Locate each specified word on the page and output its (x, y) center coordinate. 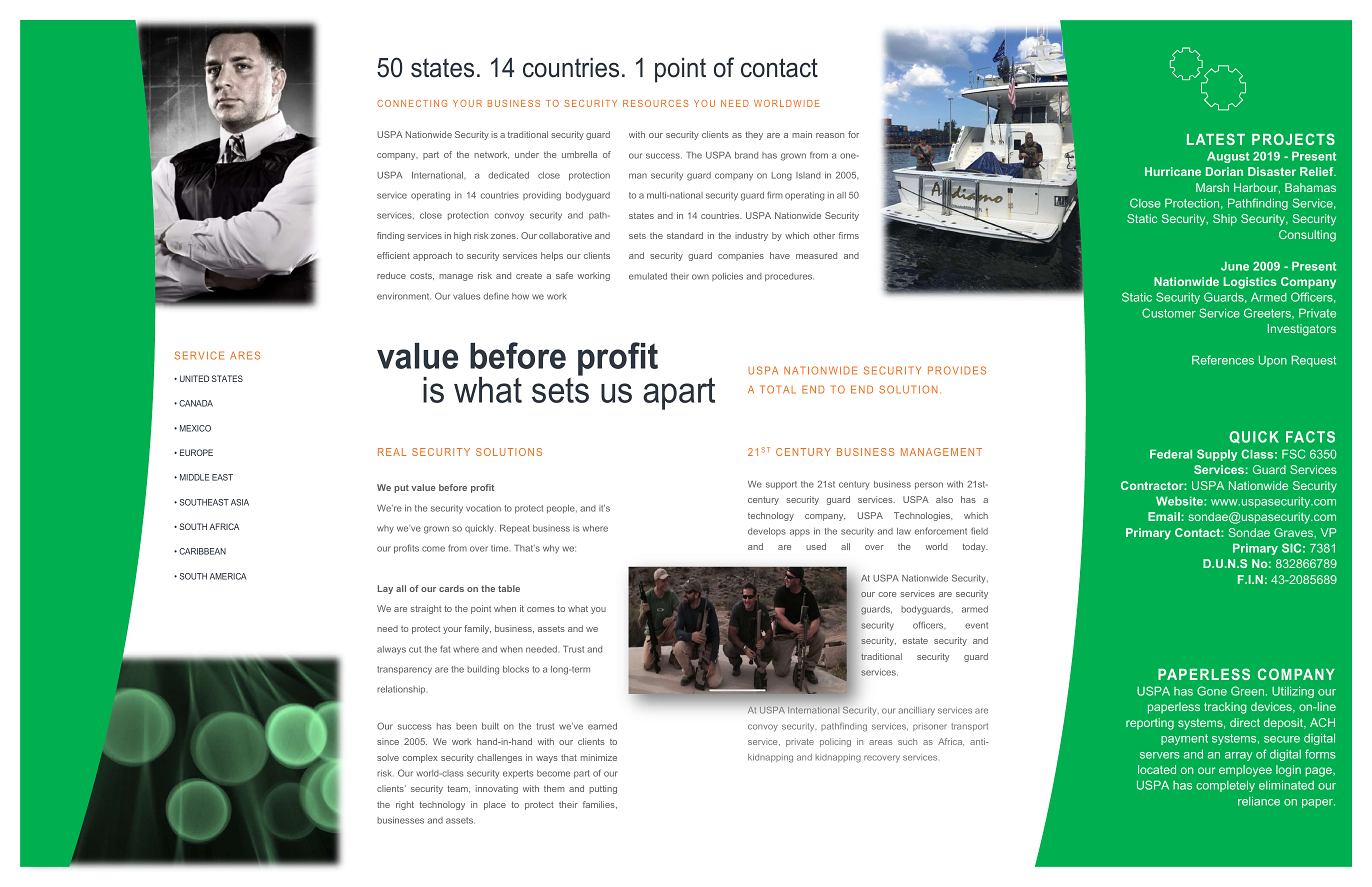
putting (603, 789)
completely (1225, 786)
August (1228, 157)
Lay (385, 589)
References (1223, 360)
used (816, 546)
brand (746, 155)
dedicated (508, 175)
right (405, 805)
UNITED (194, 378)
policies (727, 277)
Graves (1295, 533)
